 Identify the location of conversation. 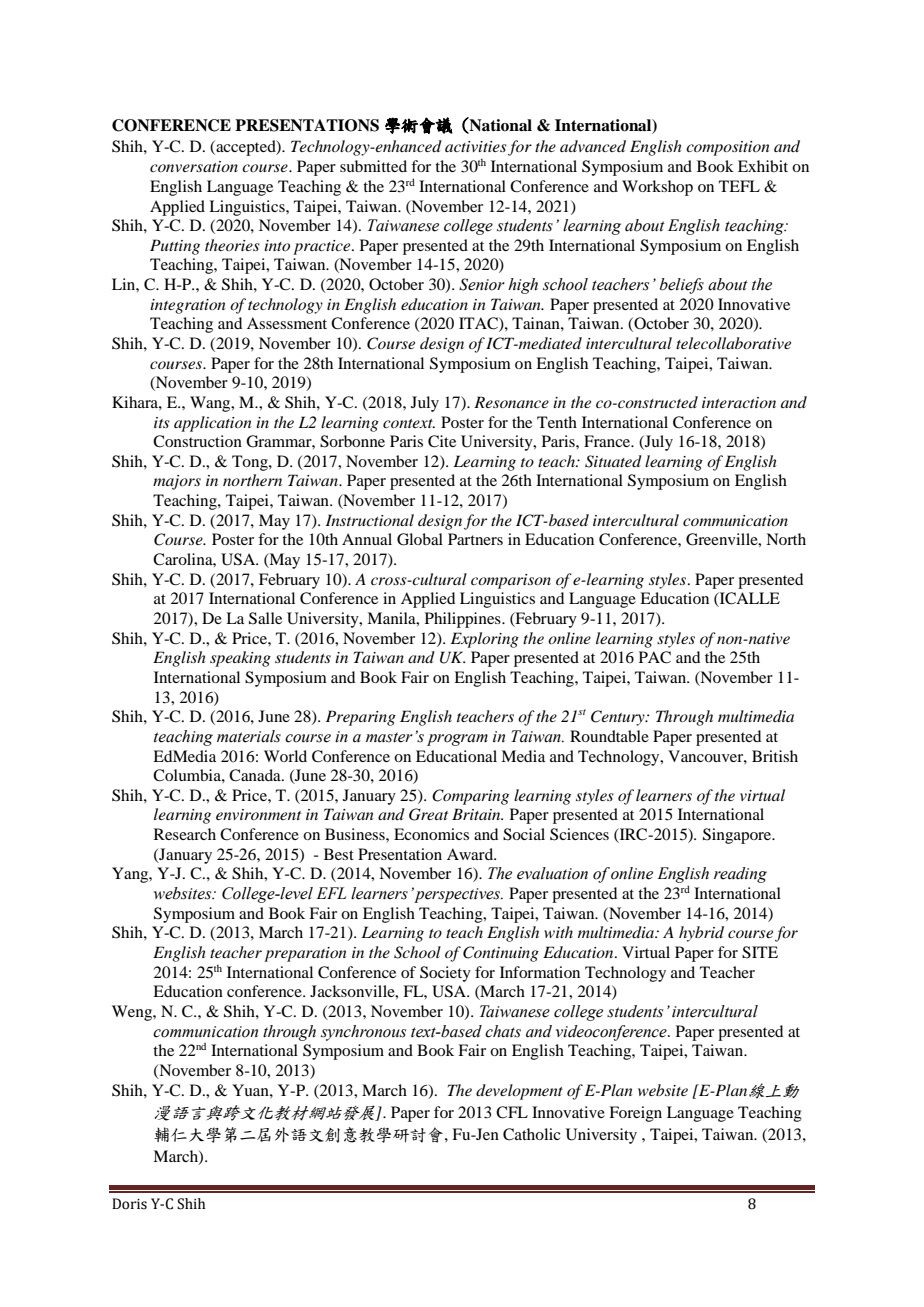
(194, 166).
